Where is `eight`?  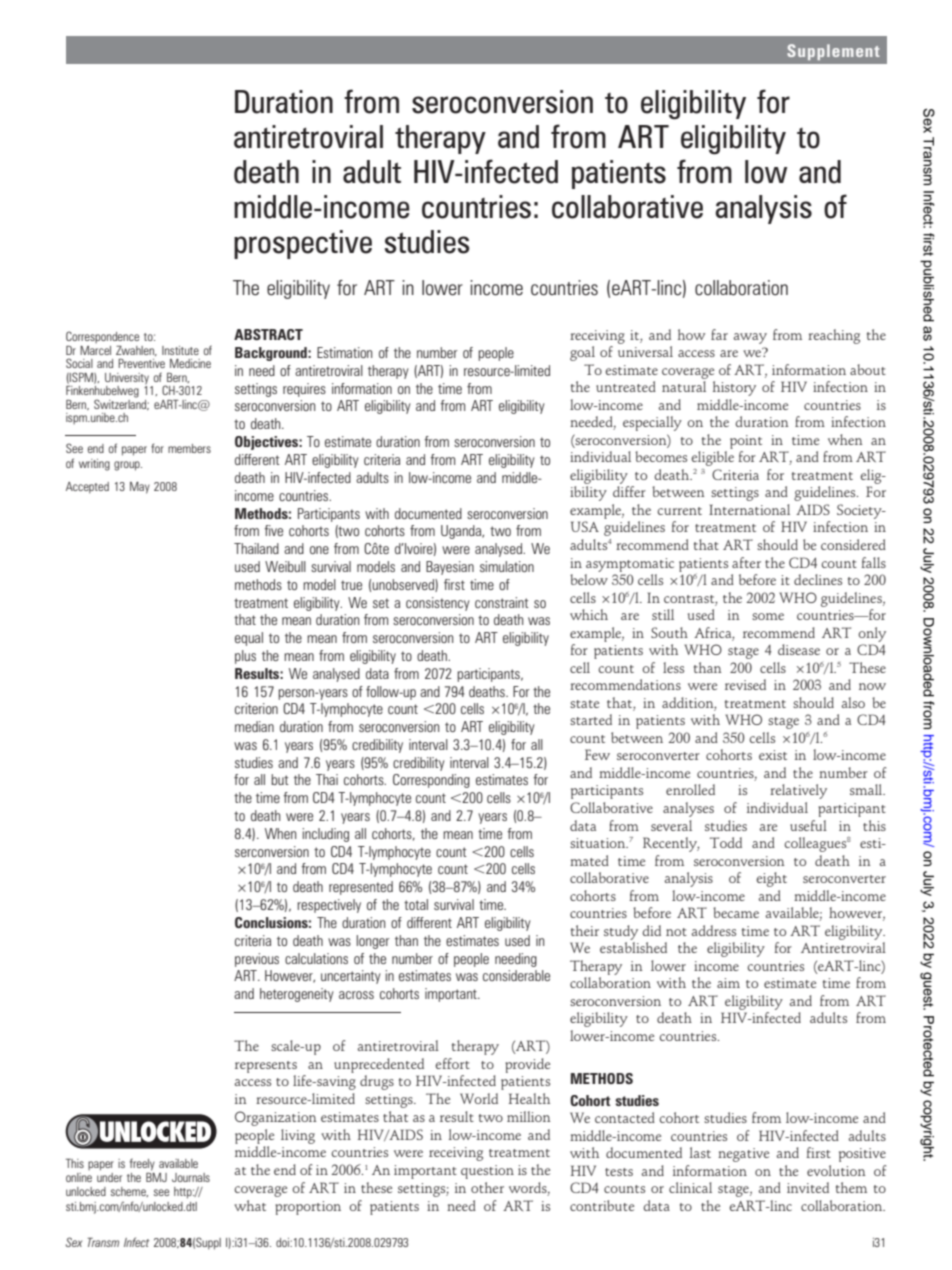
eight is located at coordinates (772, 879).
